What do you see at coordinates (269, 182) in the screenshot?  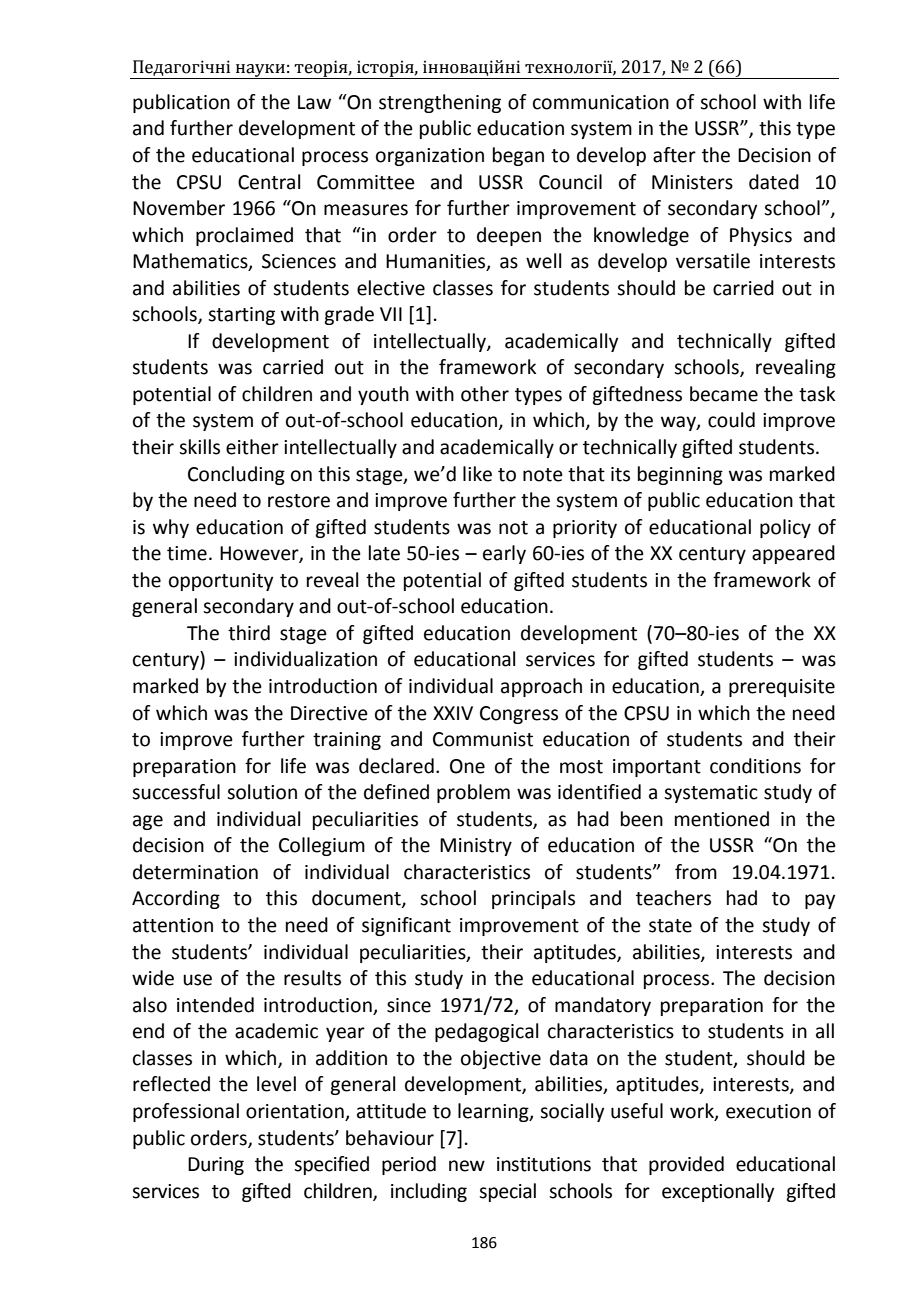 I see `Central` at bounding box center [269, 182].
